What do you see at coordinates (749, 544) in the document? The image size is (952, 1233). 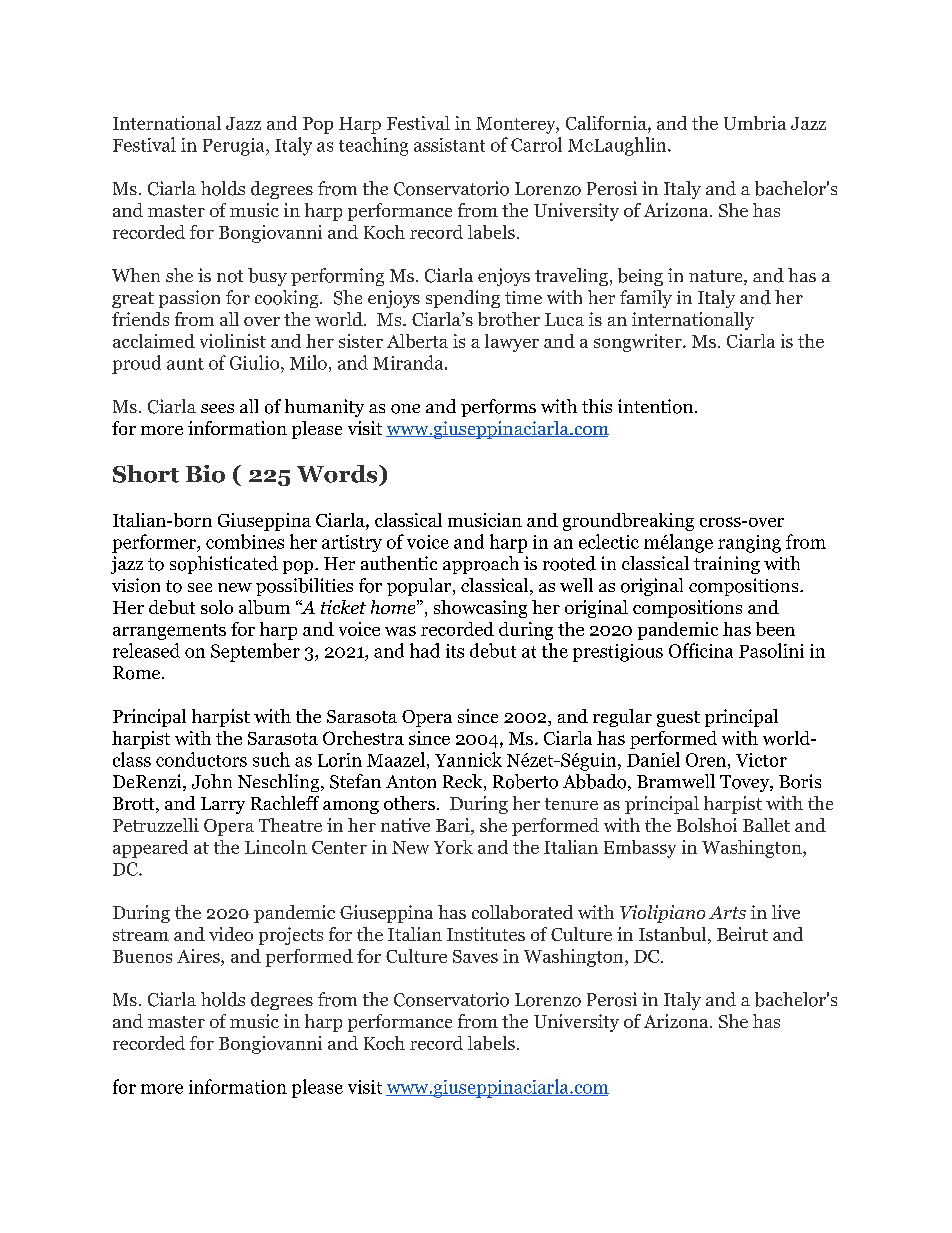 I see `ranging` at bounding box center [749, 544].
